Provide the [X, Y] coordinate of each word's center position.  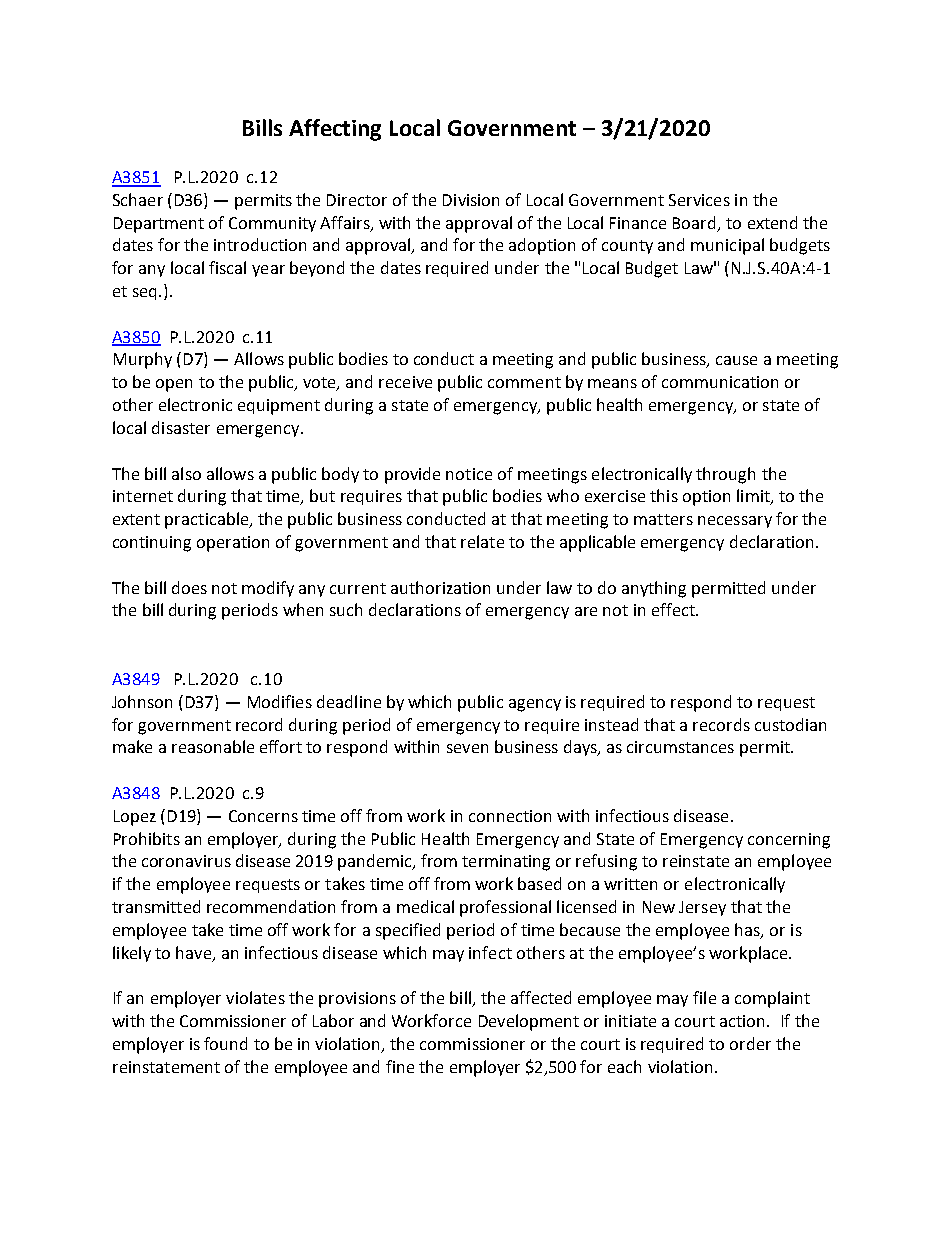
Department [159, 225]
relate [482, 541]
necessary [735, 522]
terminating [506, 863]
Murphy [143, 360]
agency [535, 705]
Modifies [280, 701]
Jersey [702, 908]
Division [471, 200]
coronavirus [186, 861]
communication [720, 382]
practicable [208, 520]
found [225, 1043]
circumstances [680, 747]
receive [405, 382]
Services [699, 200]
